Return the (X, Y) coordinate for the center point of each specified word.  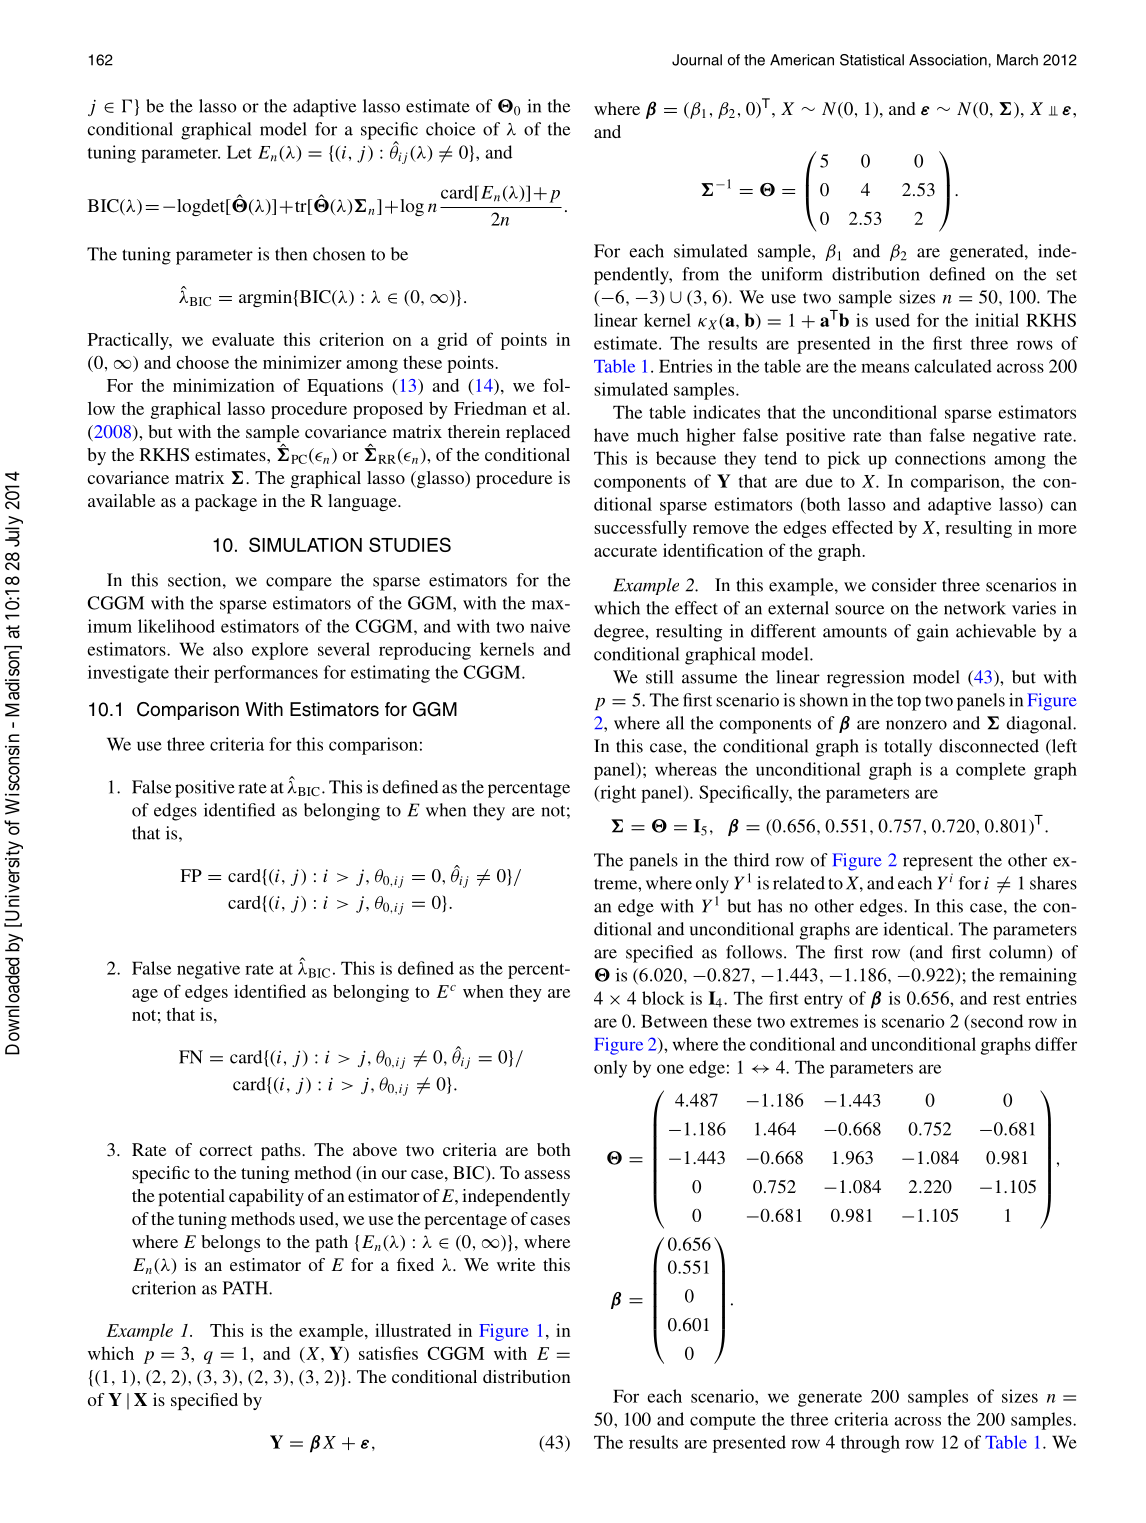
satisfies (388, 1353)
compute (723, 1422)
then (291, 254)
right (617, 794)
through (870, 1444)
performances (266, 674)
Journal (697, 60)
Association (948, 60)
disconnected (989, 746)
